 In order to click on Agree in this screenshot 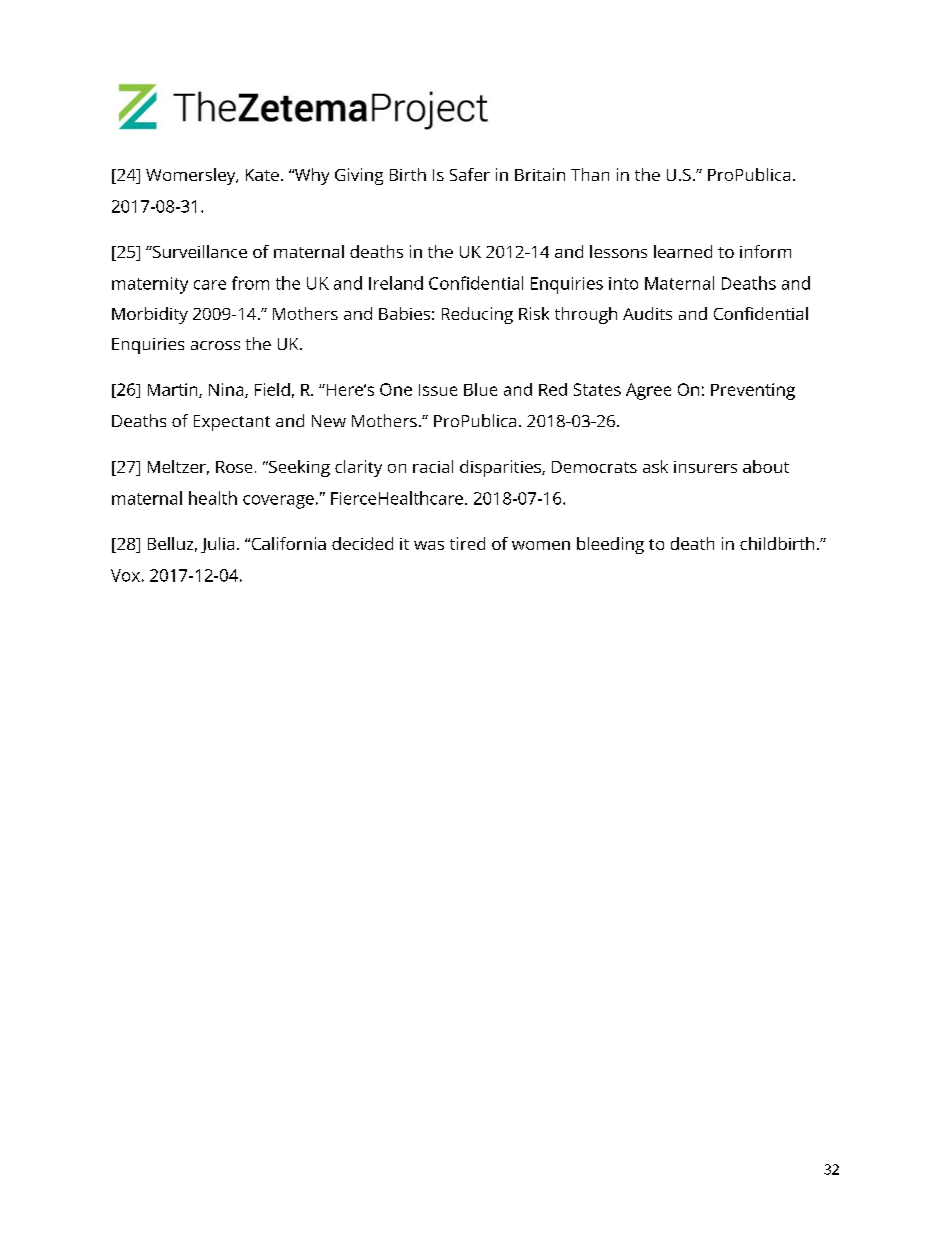, I will do `click(648, 391)`.
